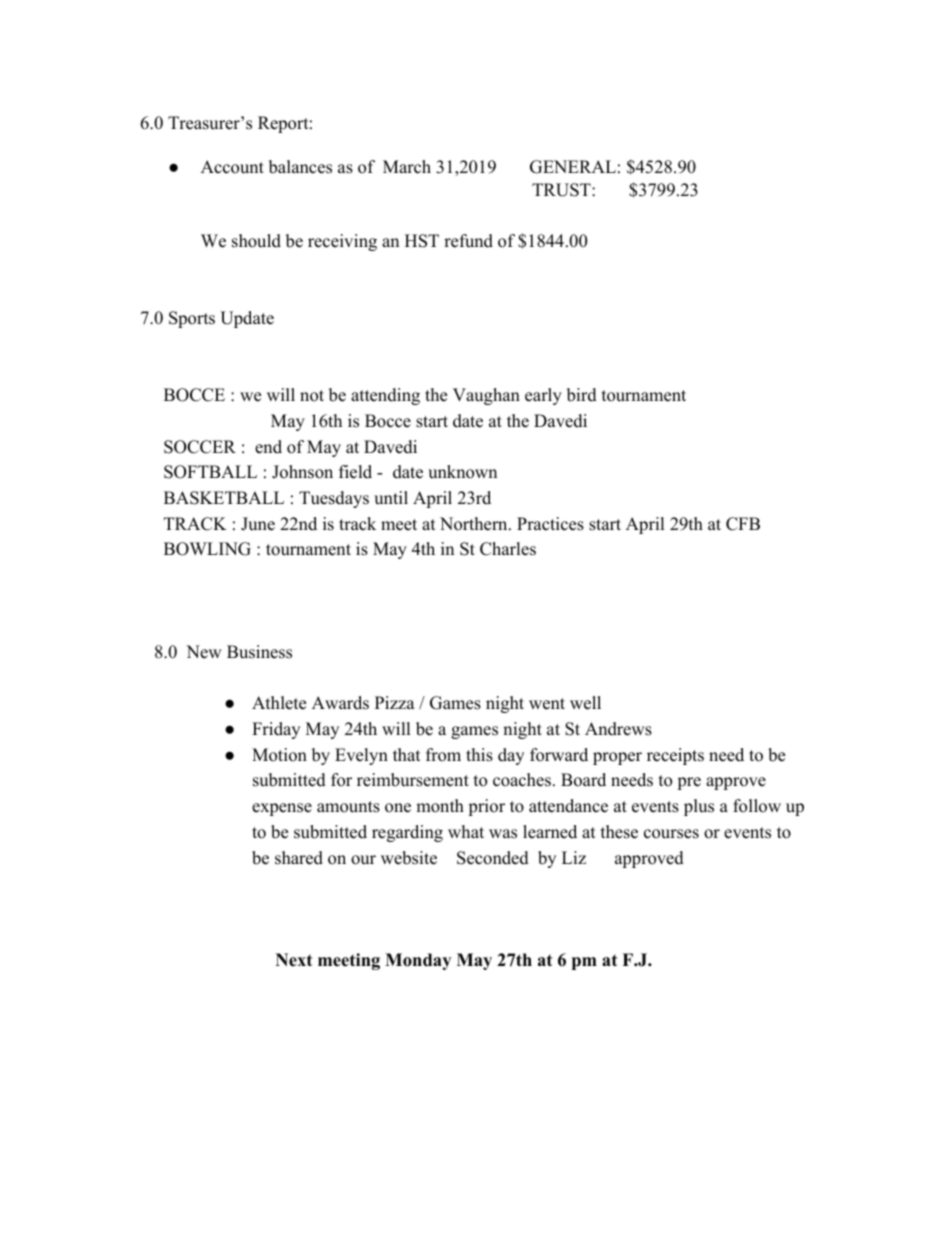  I want to click on BOWLING, so click(207, 549).
